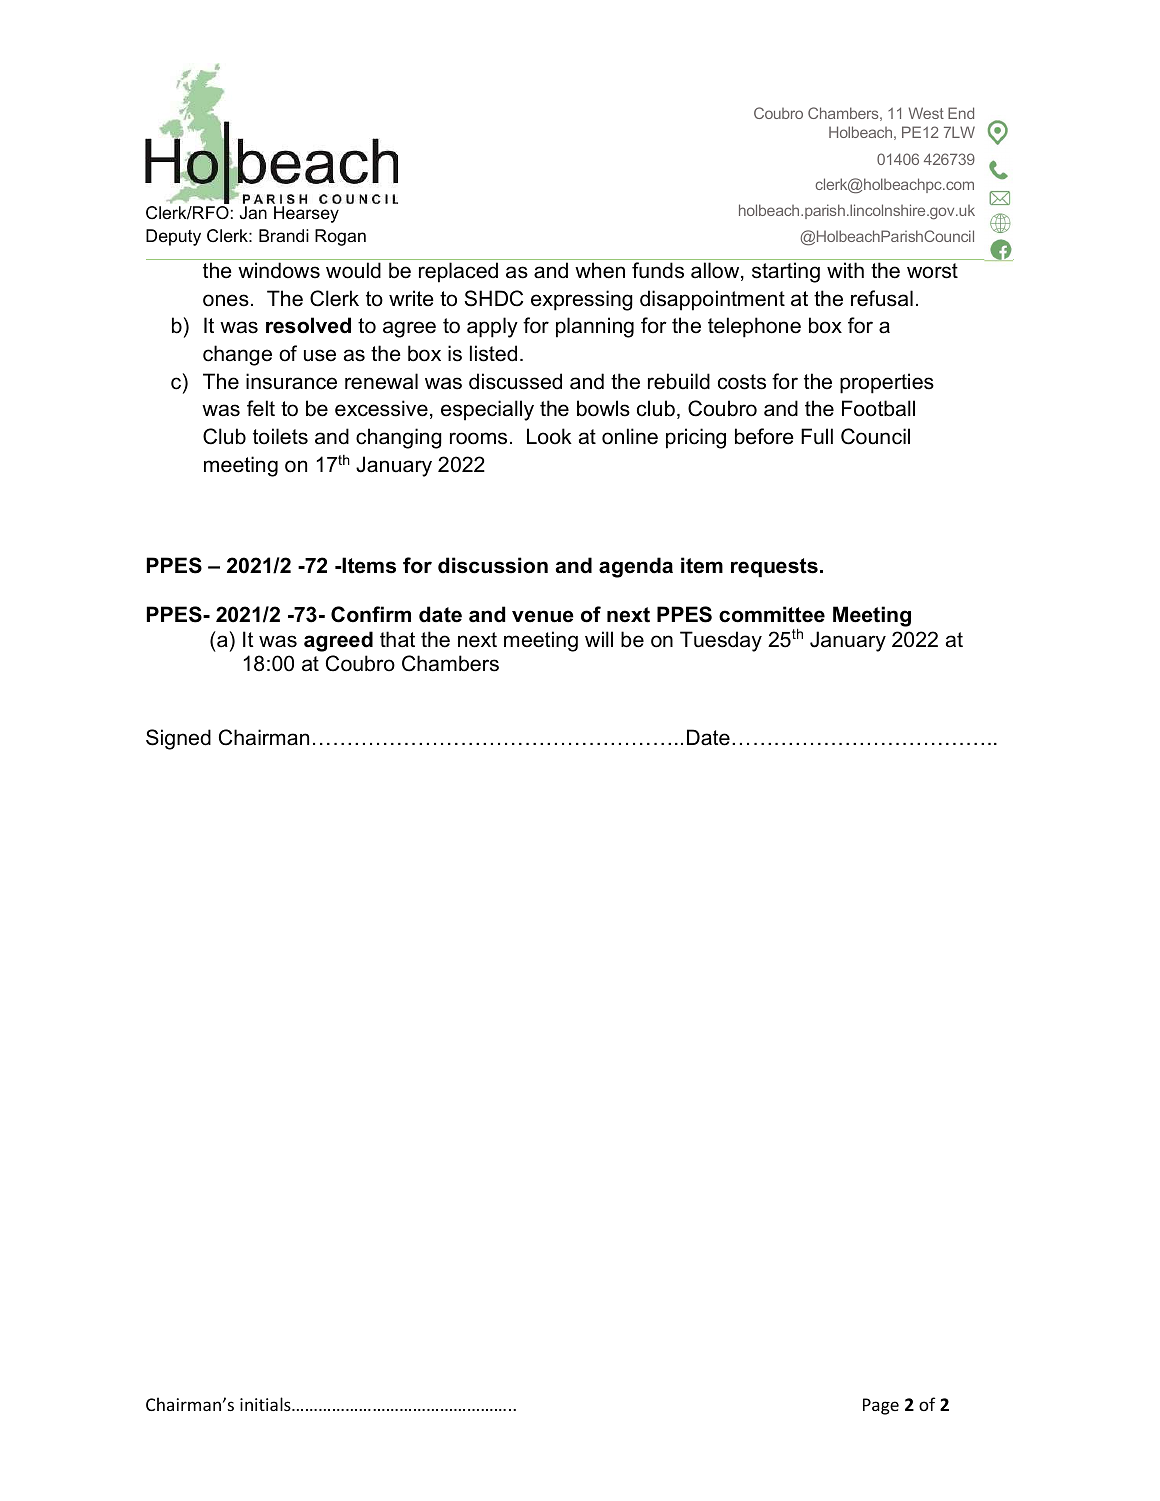  I want to click on will, so click(599, 639).
